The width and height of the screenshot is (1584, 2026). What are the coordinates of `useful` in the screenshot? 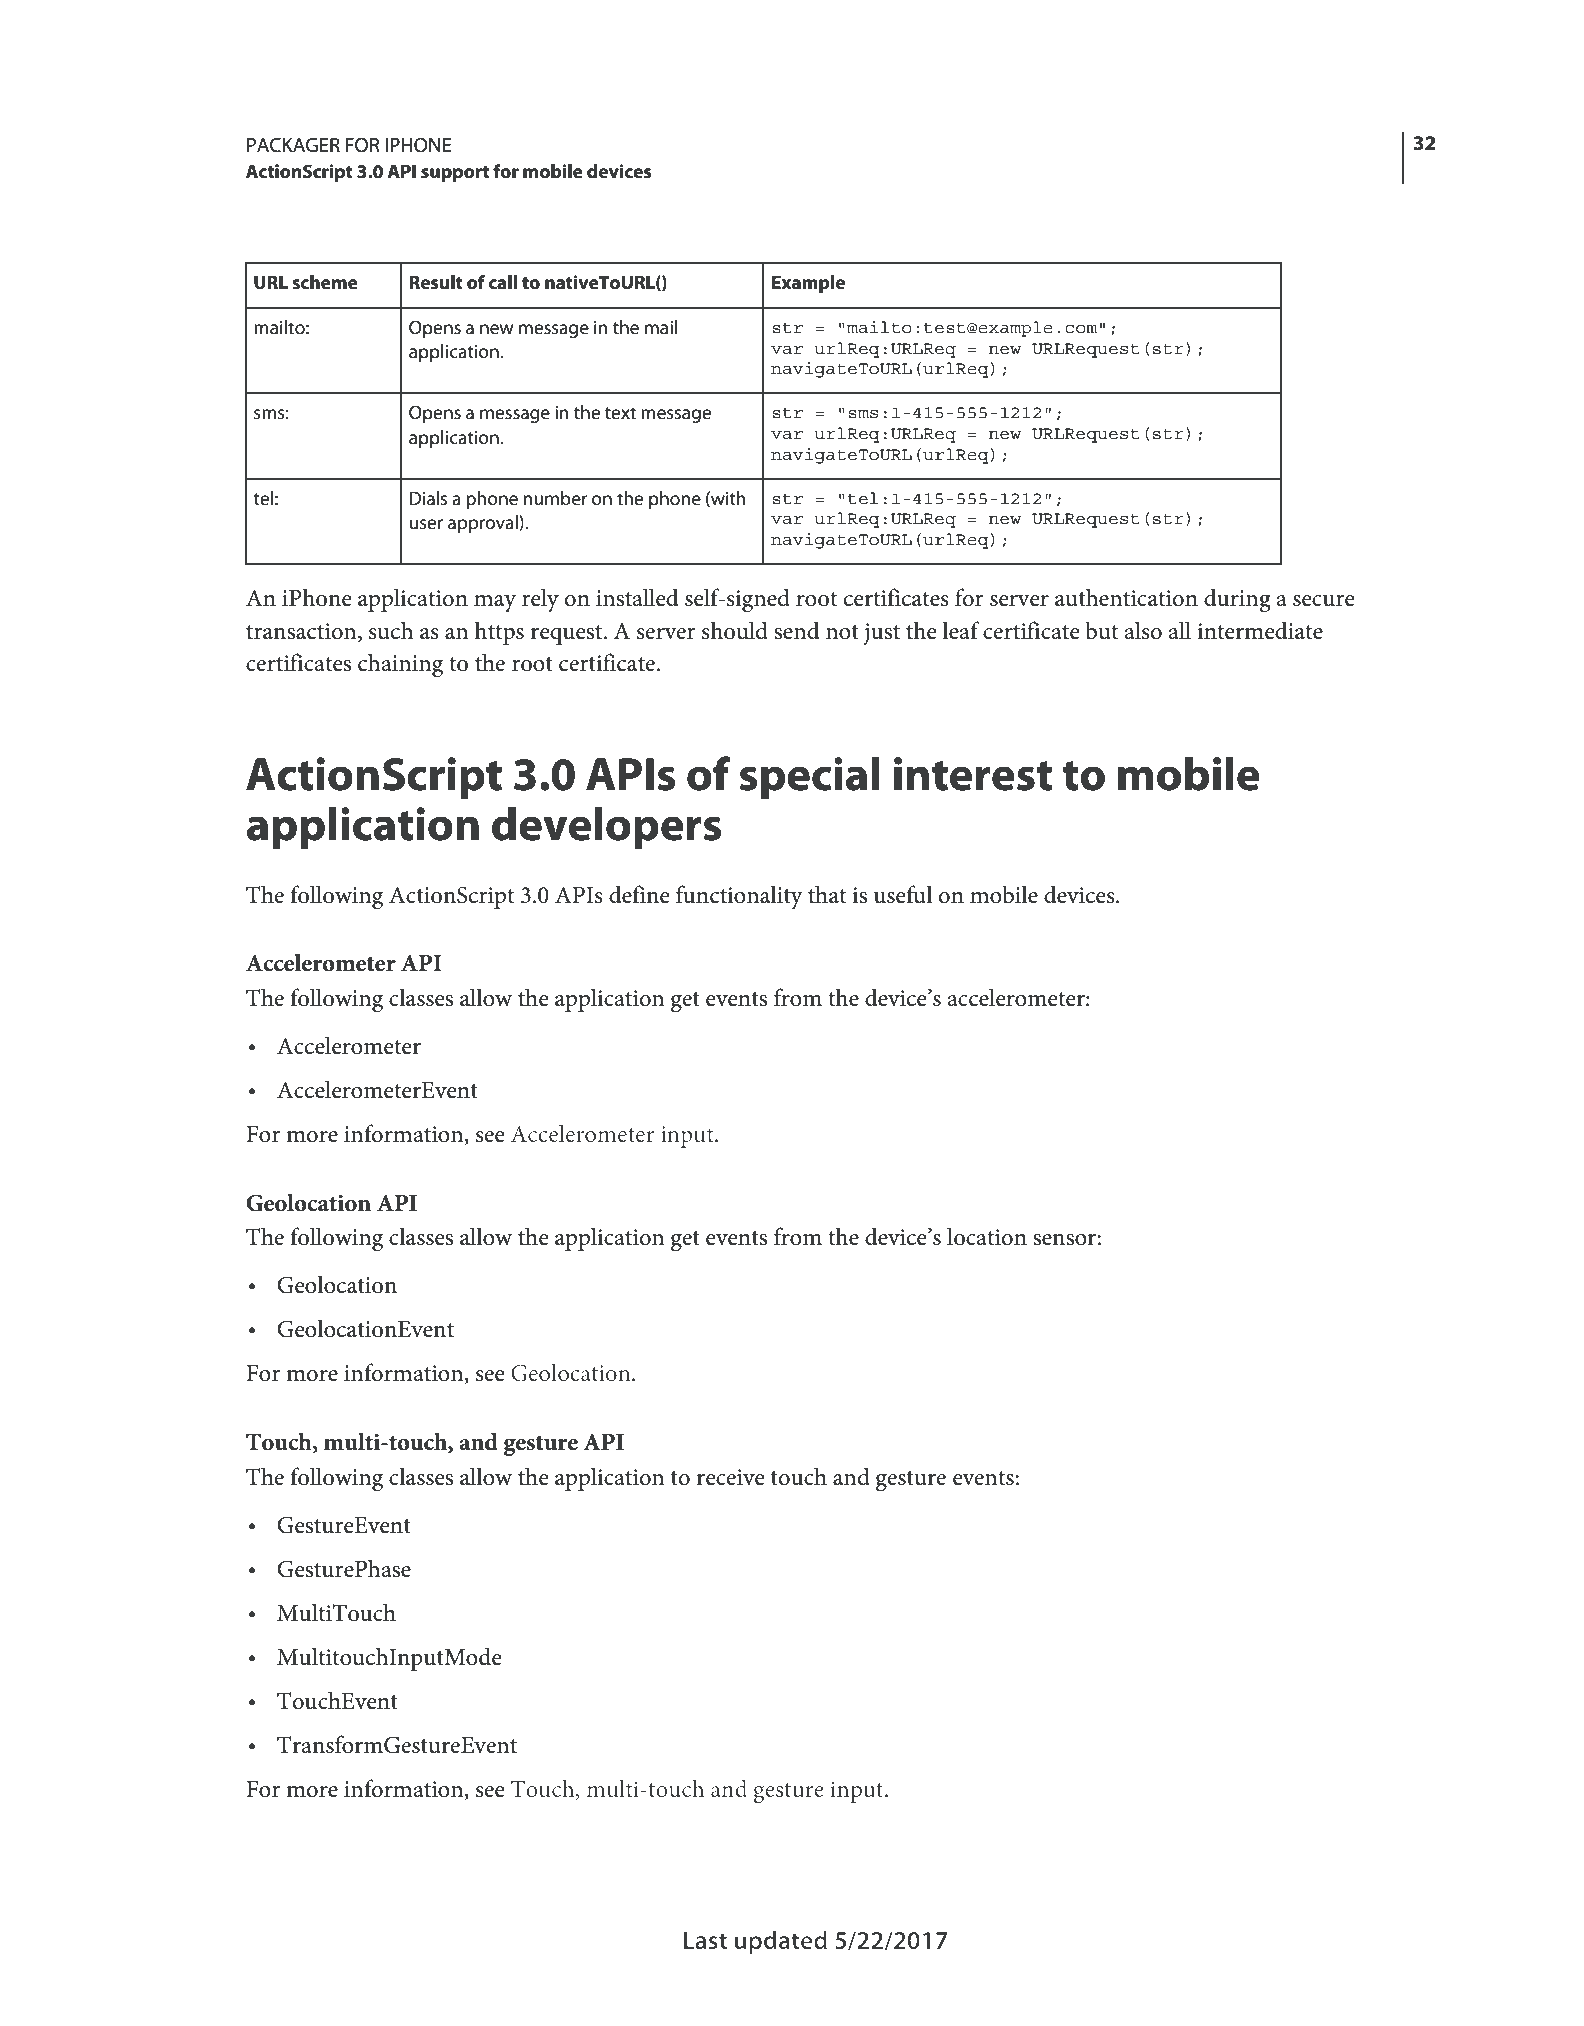 It's located at (903, 894).
